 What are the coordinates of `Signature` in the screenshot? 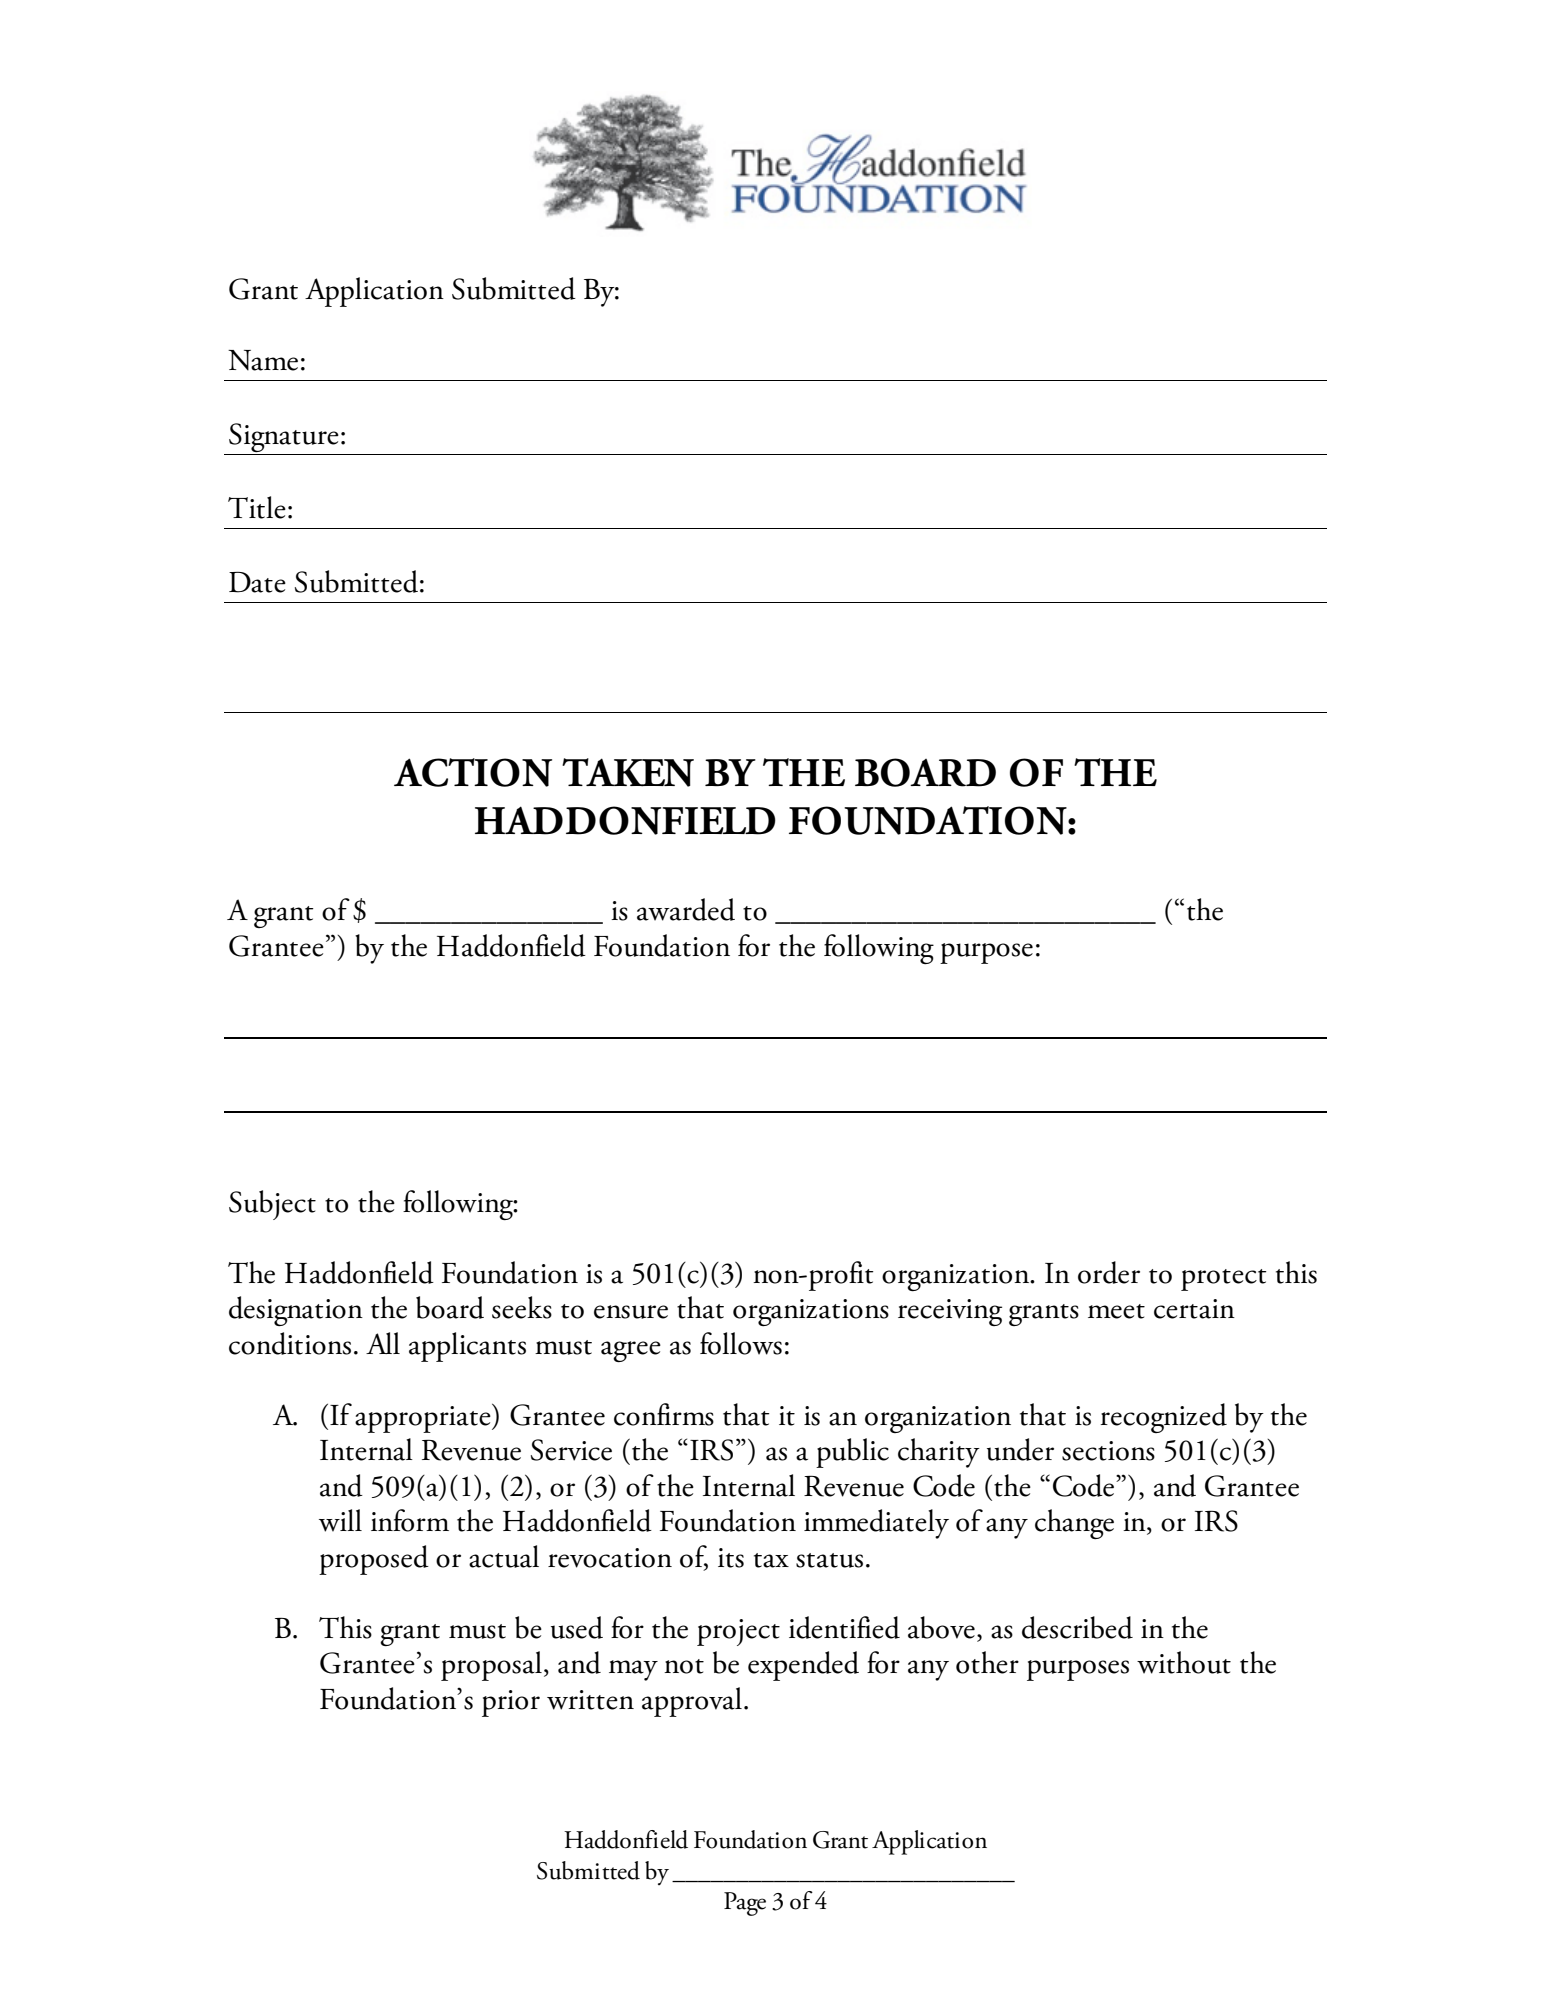 It's located at (284, 439).
